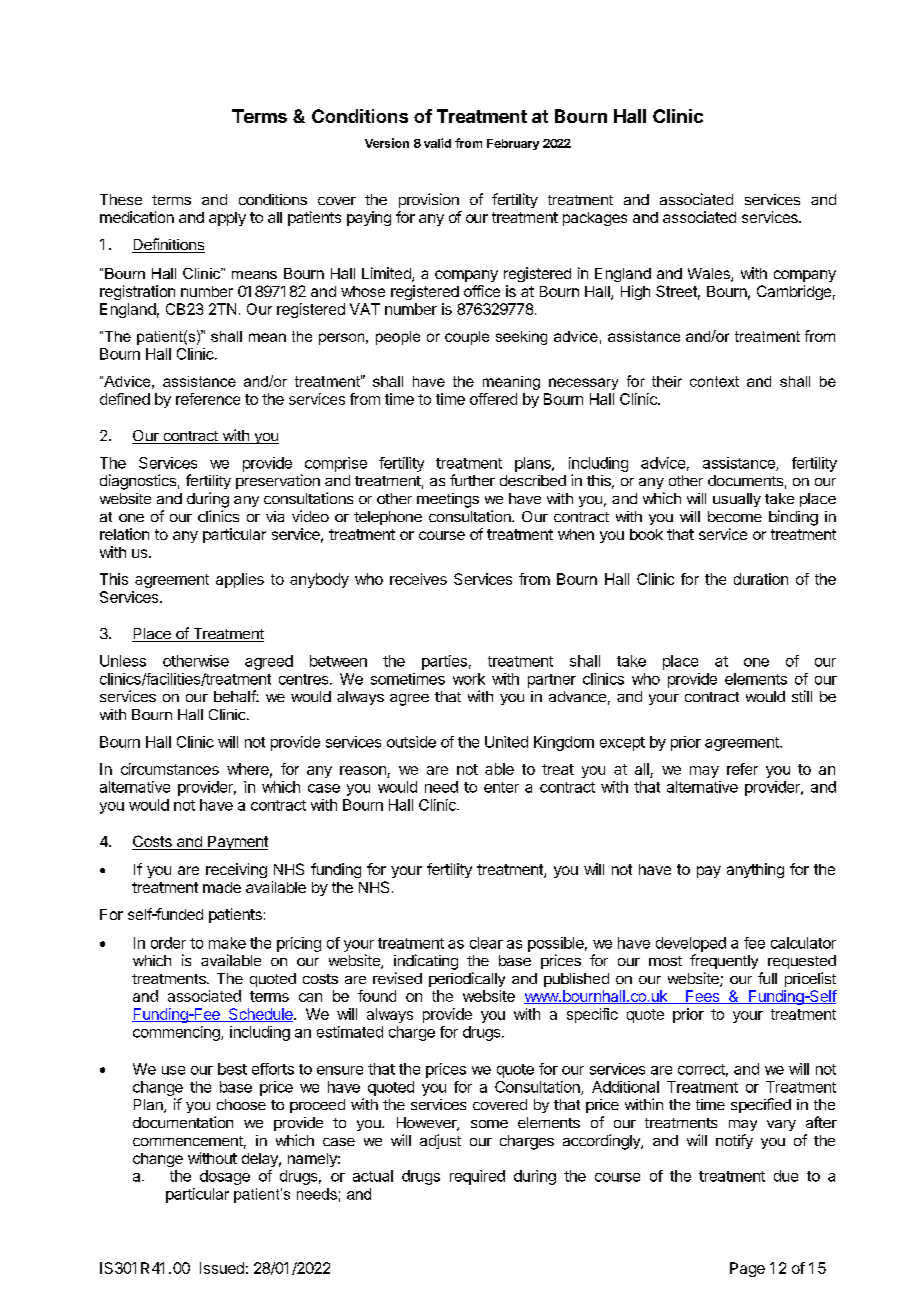 Image resolution: width=924 pixels, height=1308 pixels. I want to click on make, so click(227, 943).
